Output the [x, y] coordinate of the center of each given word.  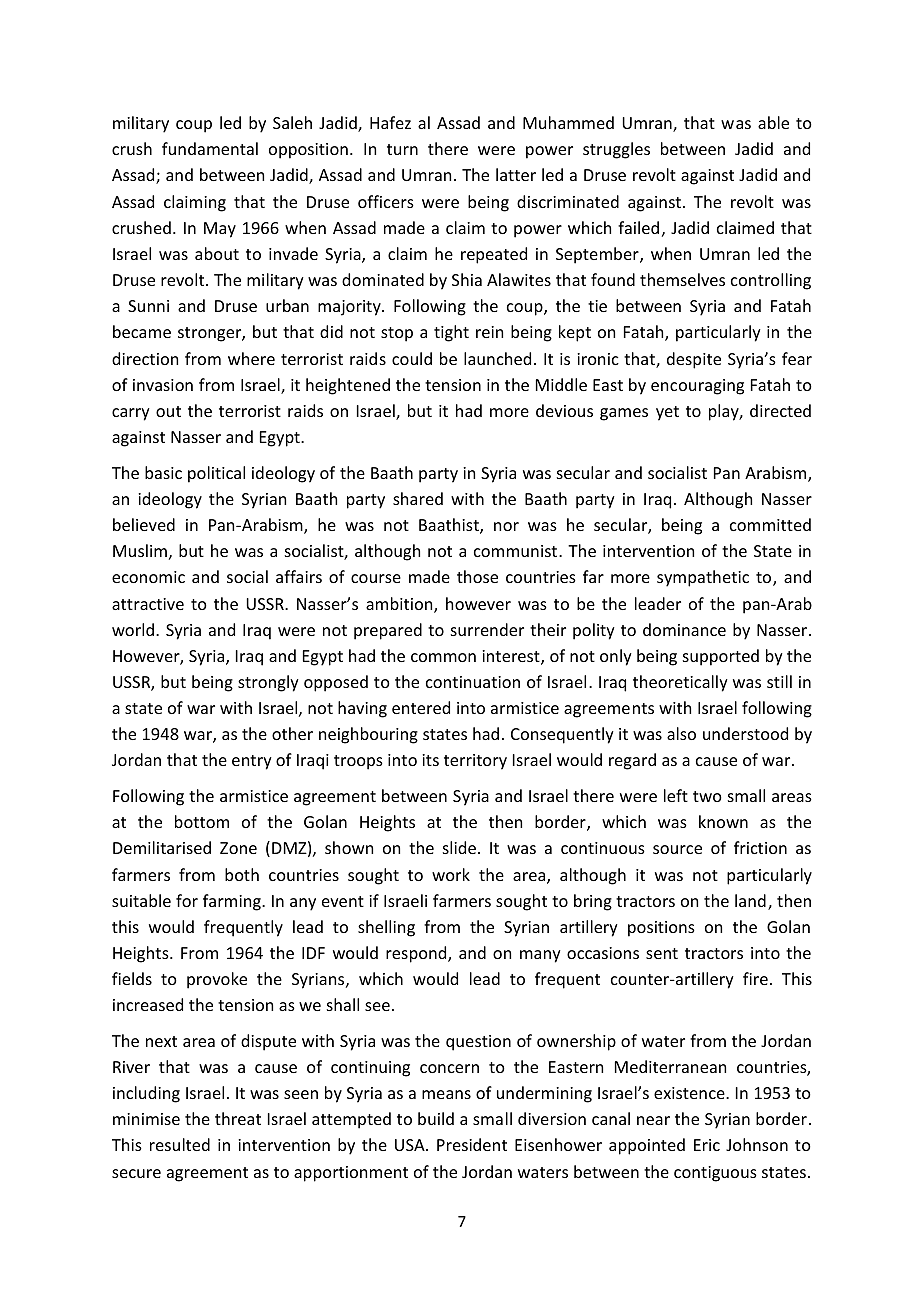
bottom [202, 821]
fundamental [210, 148]
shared [418, 498]
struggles [616, 150]
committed [770, 524]
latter [516, 174]
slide [459, 847]
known [723, 821]
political [216, 474]
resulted [180, 1144]
